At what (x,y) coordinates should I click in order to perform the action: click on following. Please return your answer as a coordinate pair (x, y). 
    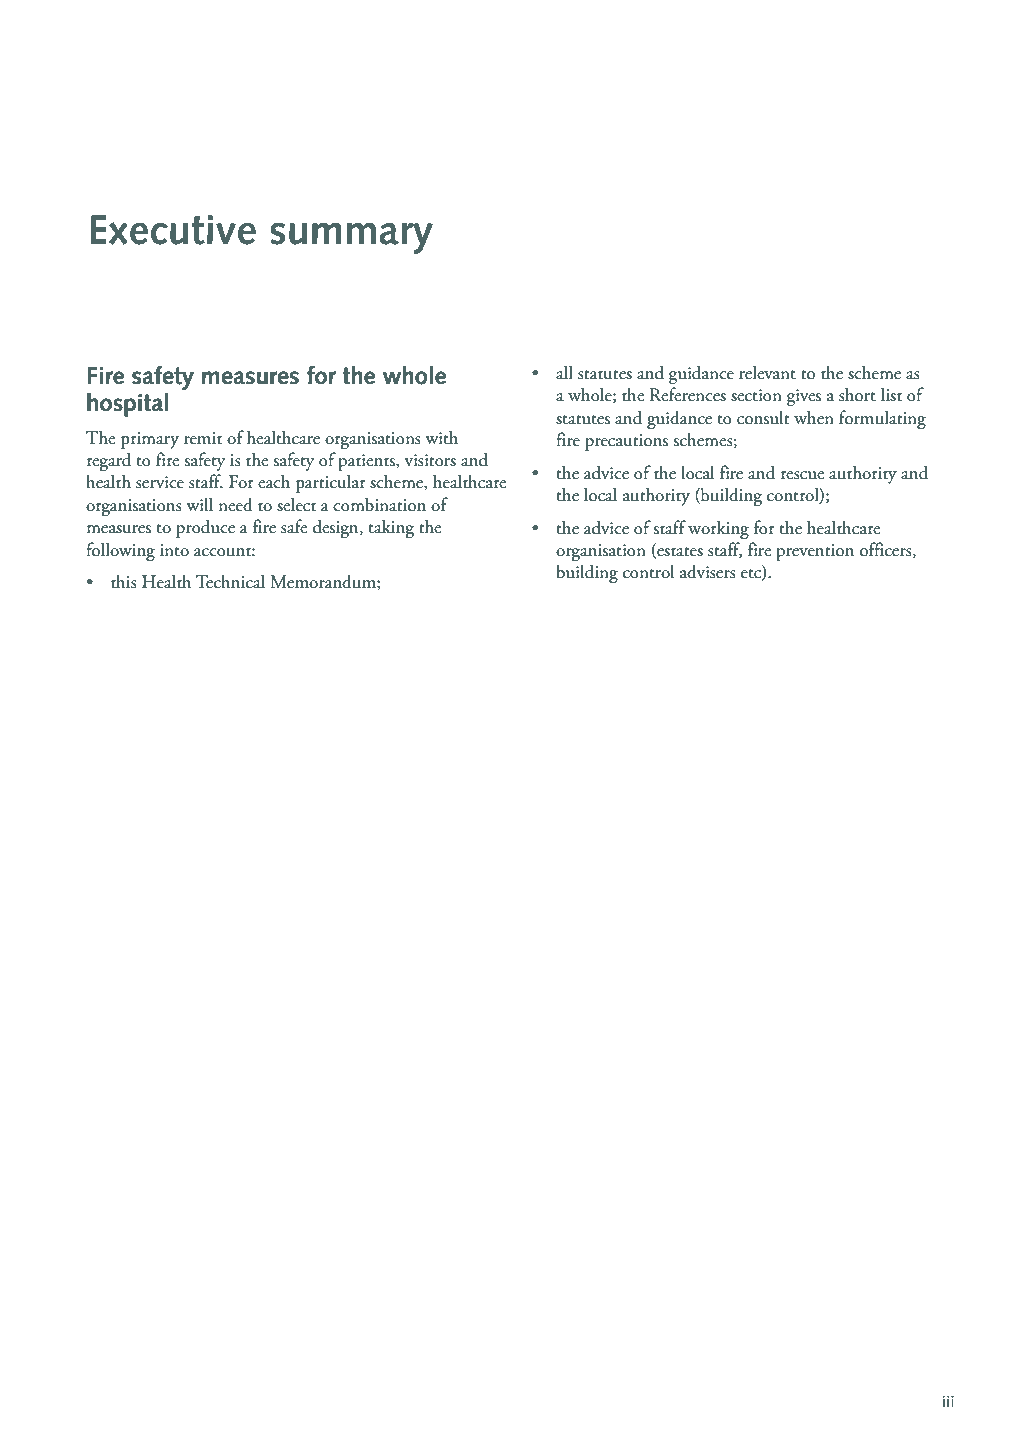
    Looking at the image, I should click on (120, 551).
